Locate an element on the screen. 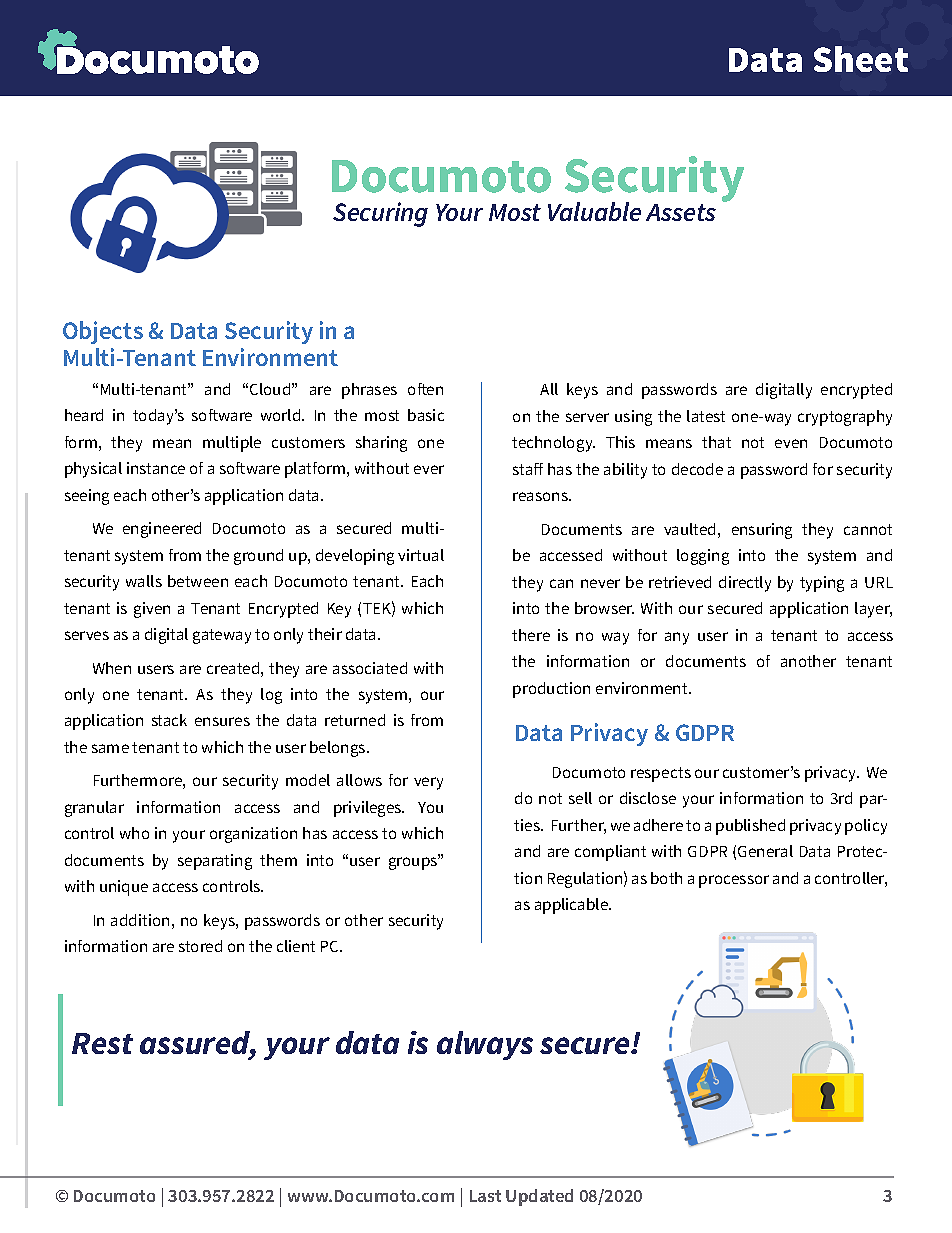 The width and height of the screenshot is (952, 1233). there is located at coordinates (531, 635).
